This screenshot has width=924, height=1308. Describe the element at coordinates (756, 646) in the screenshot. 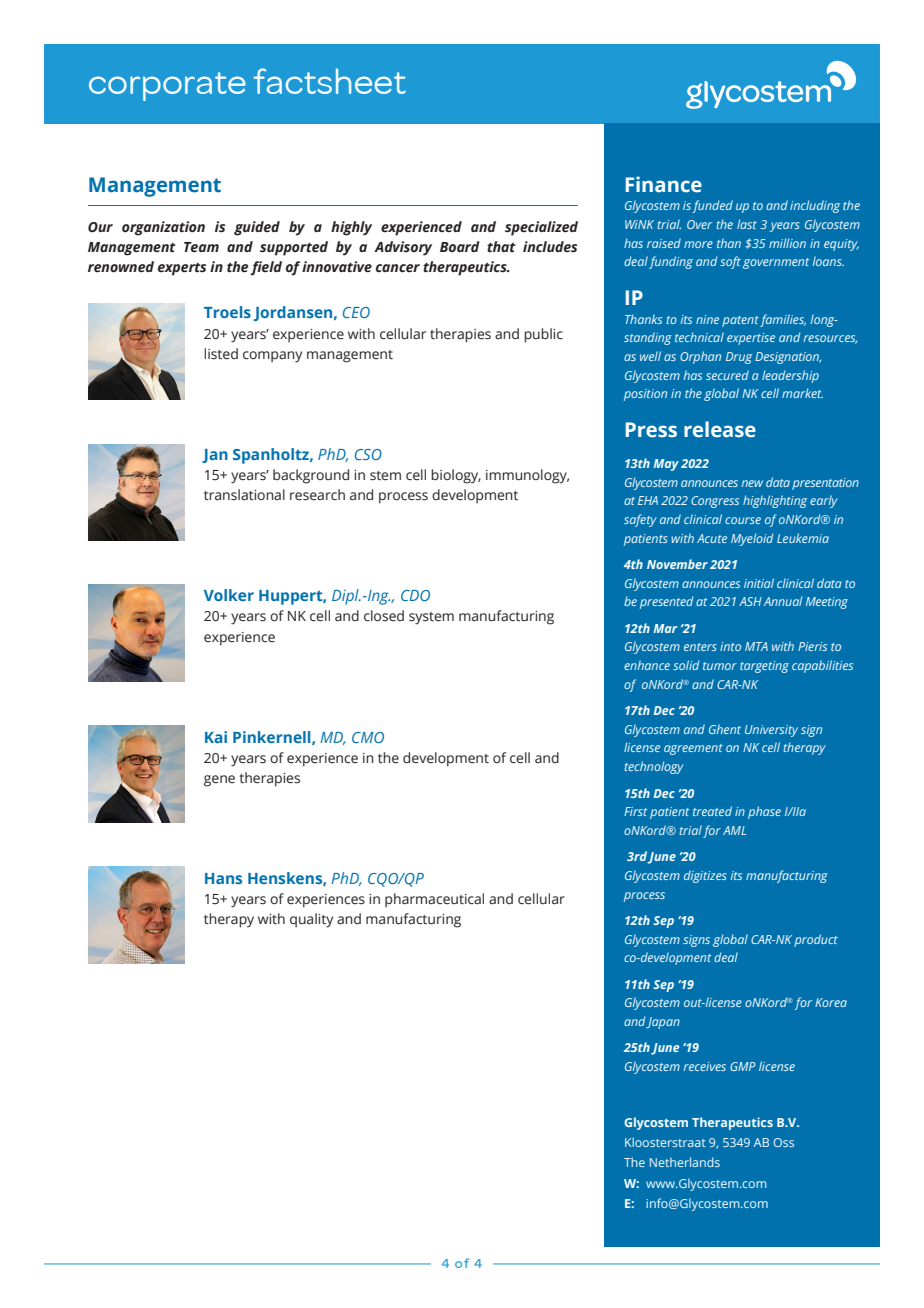

I see `MTA` at that location.
